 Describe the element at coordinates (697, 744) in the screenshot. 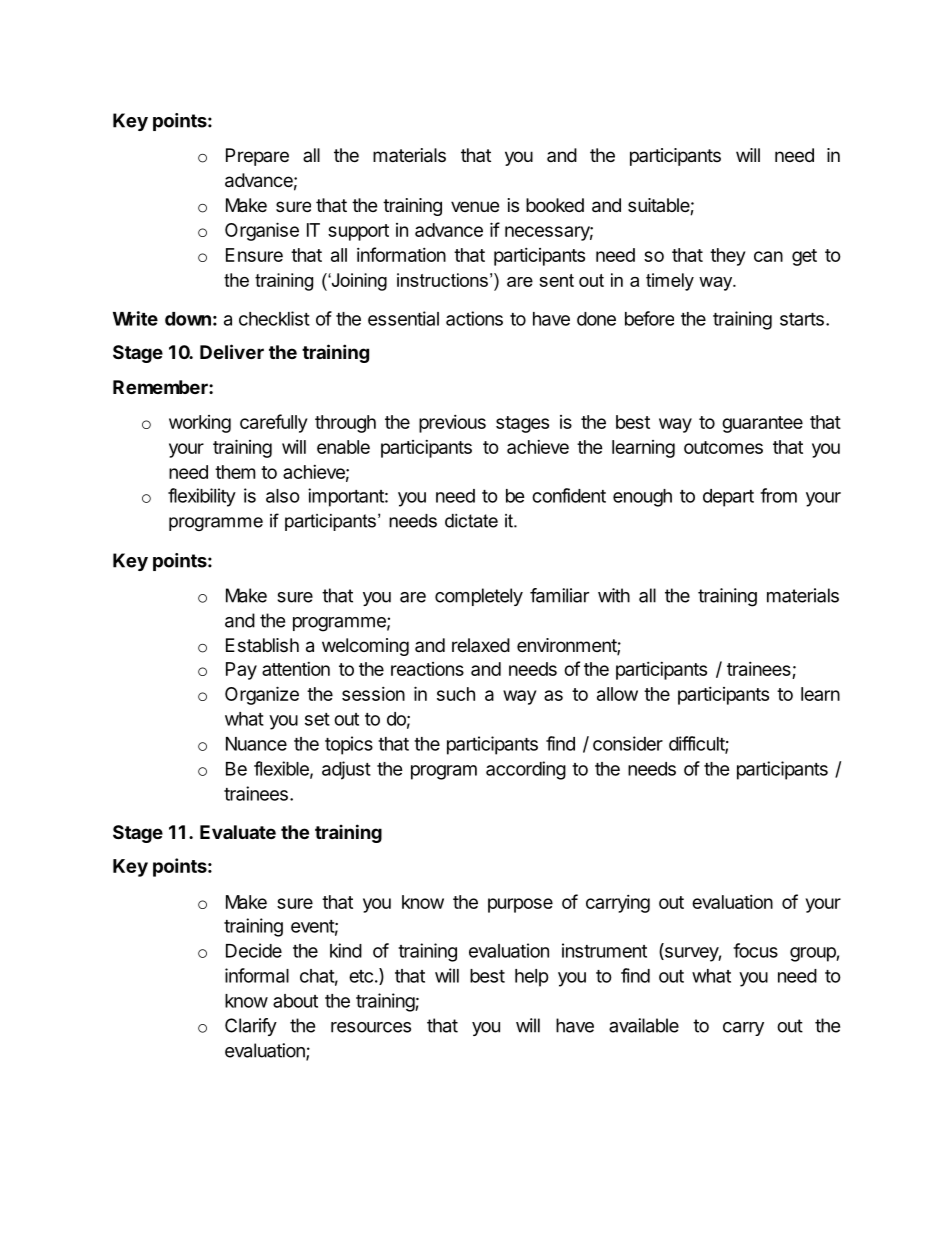

I see `difficult` at that location.
